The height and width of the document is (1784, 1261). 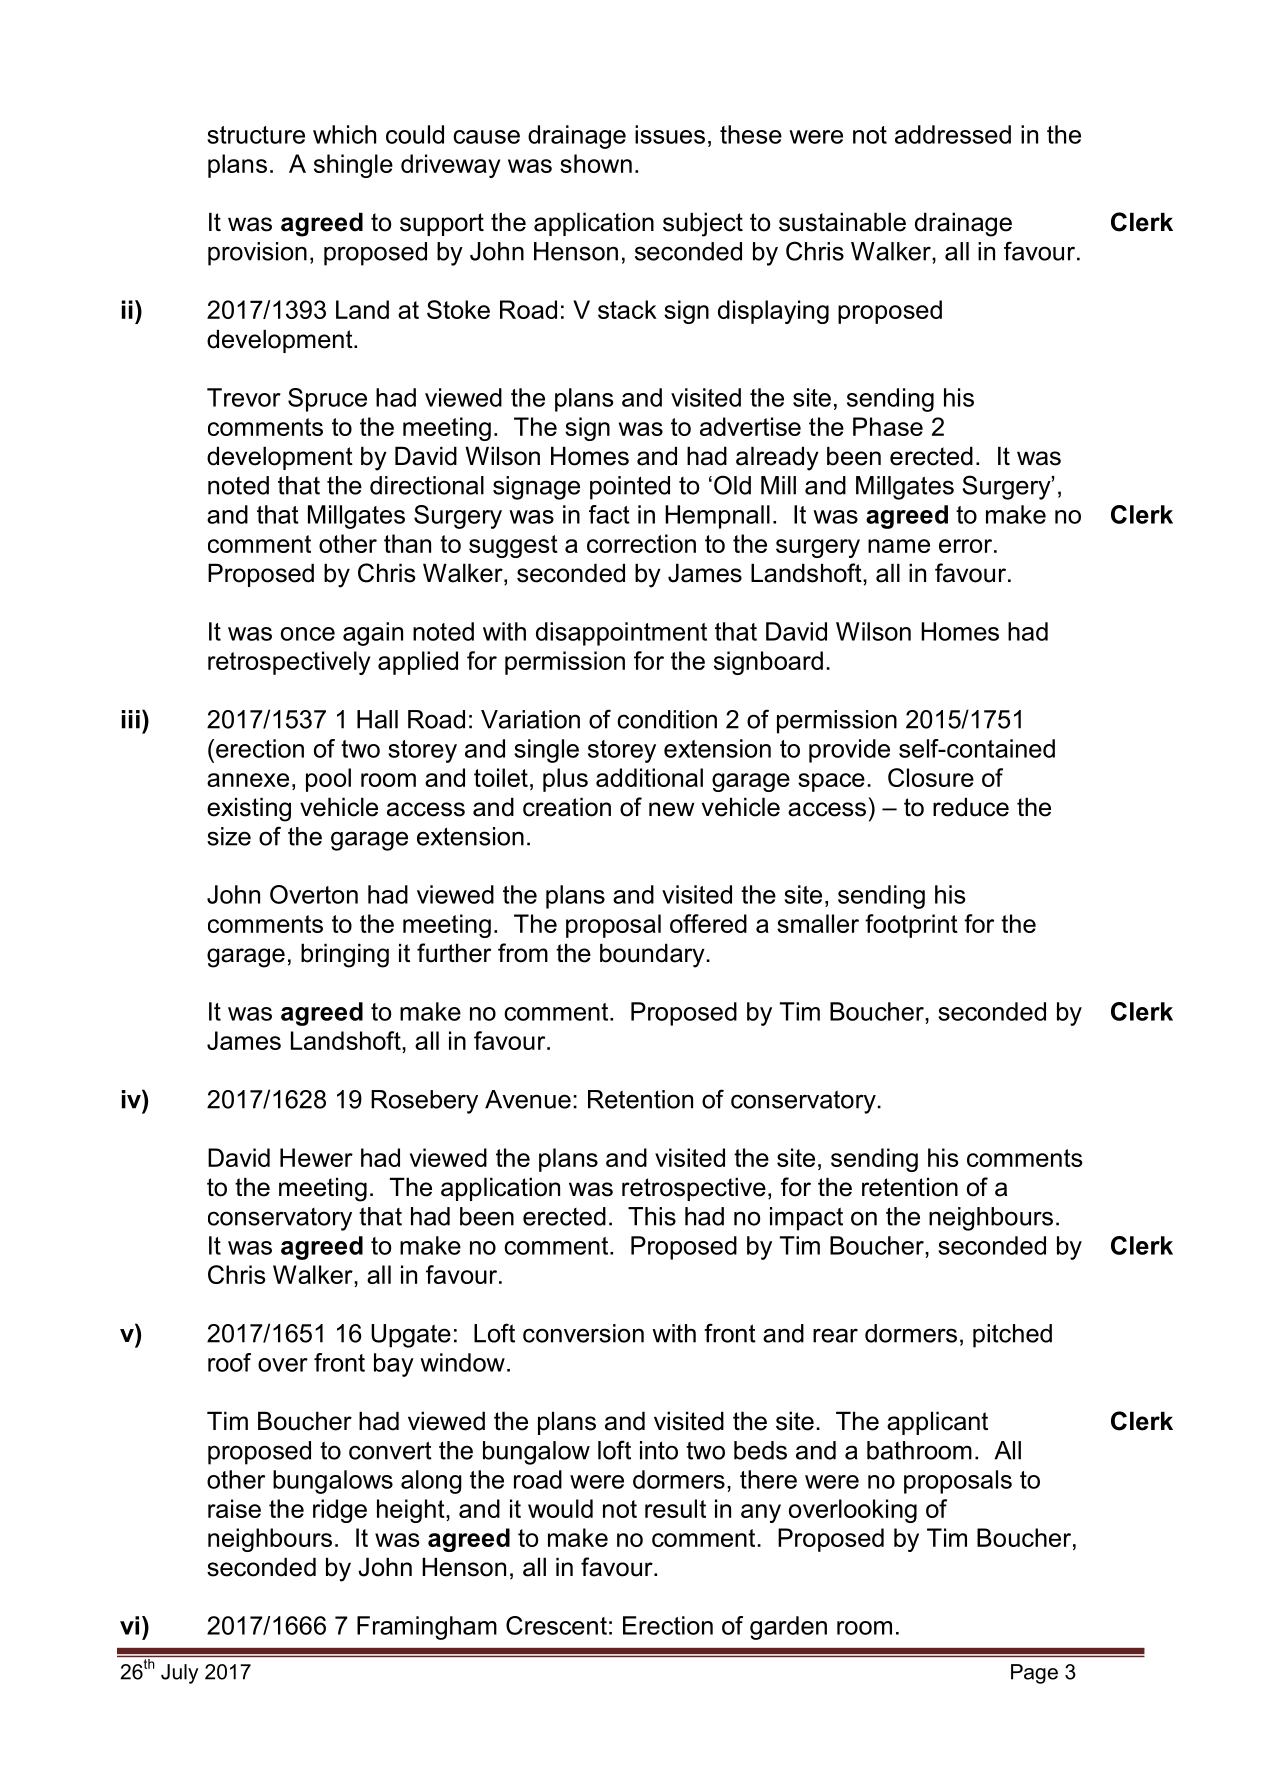 What do you see at coordinates (528, 1099) in the document?
I see `Avenue` at bounding box center [528, 1099].
